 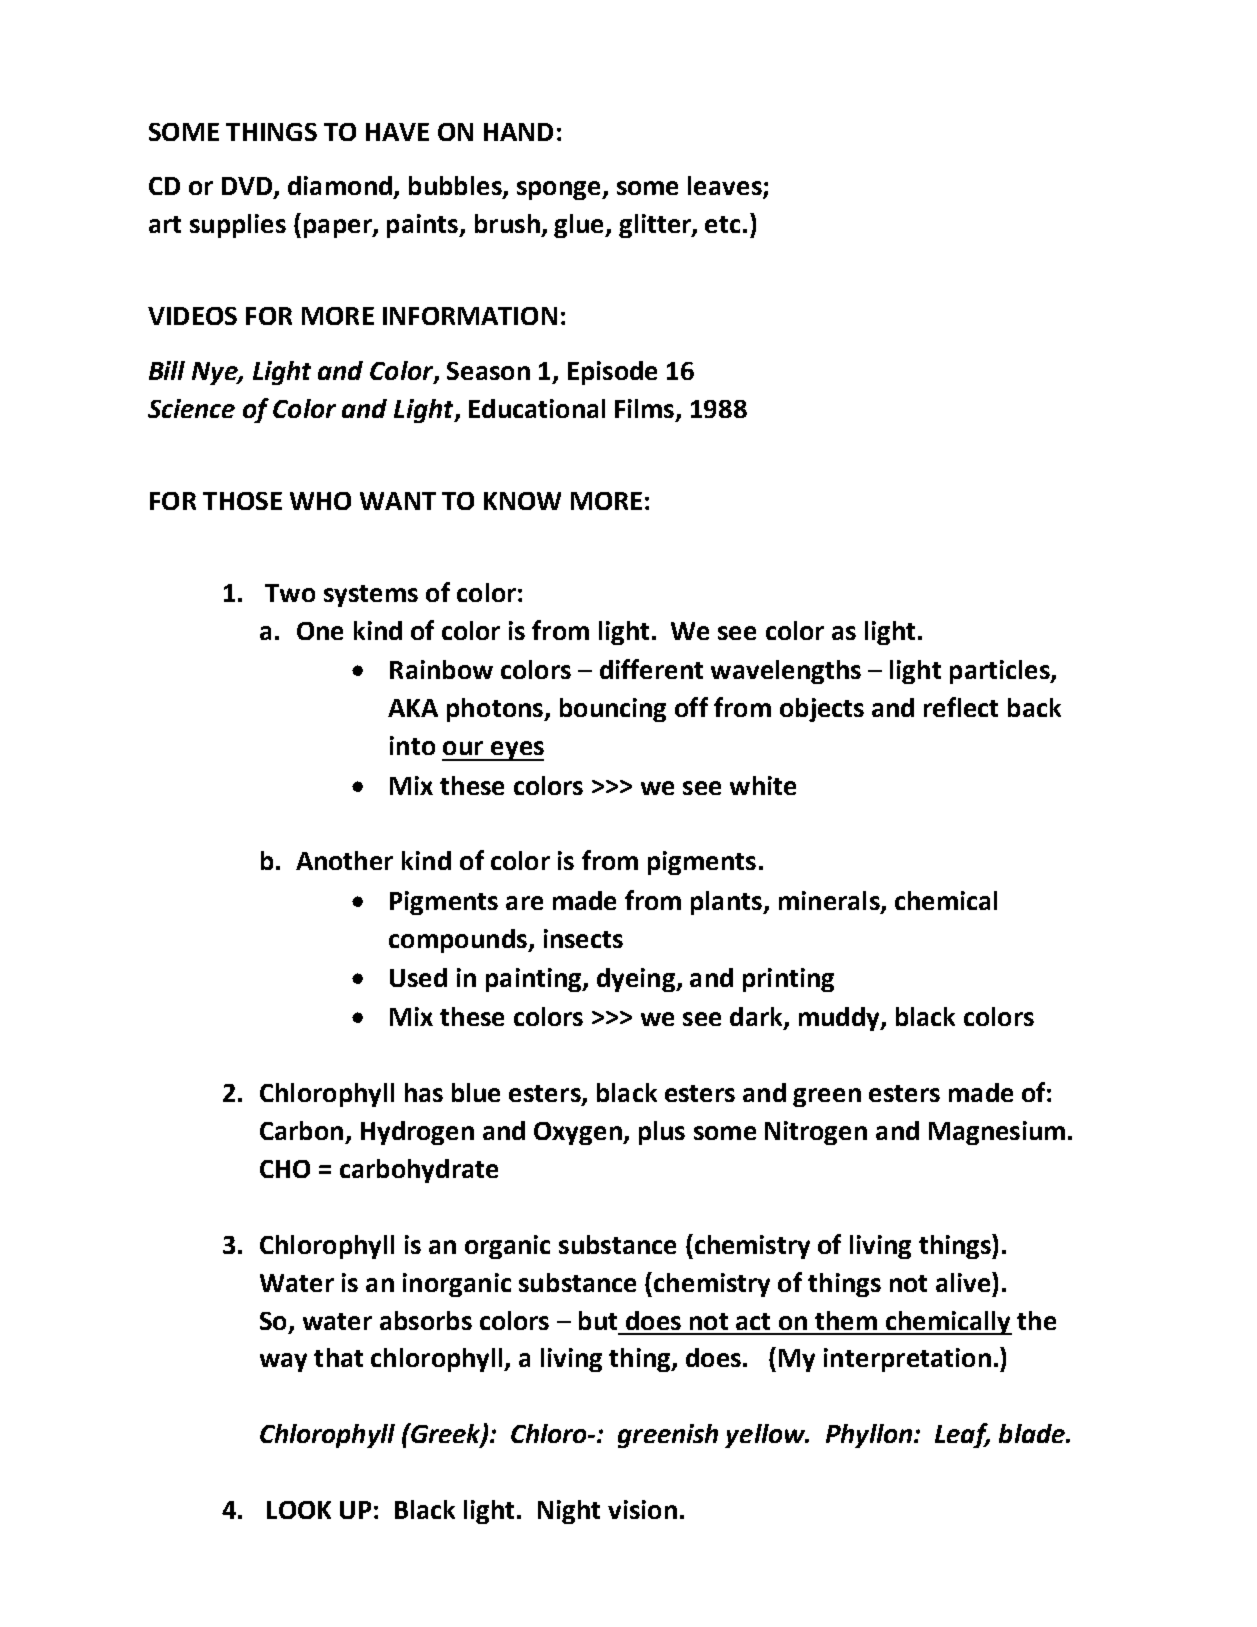 What do you see at coordinates (580, 226) in the screenshot?
I see `glue` at bounding box center [580, 226].
